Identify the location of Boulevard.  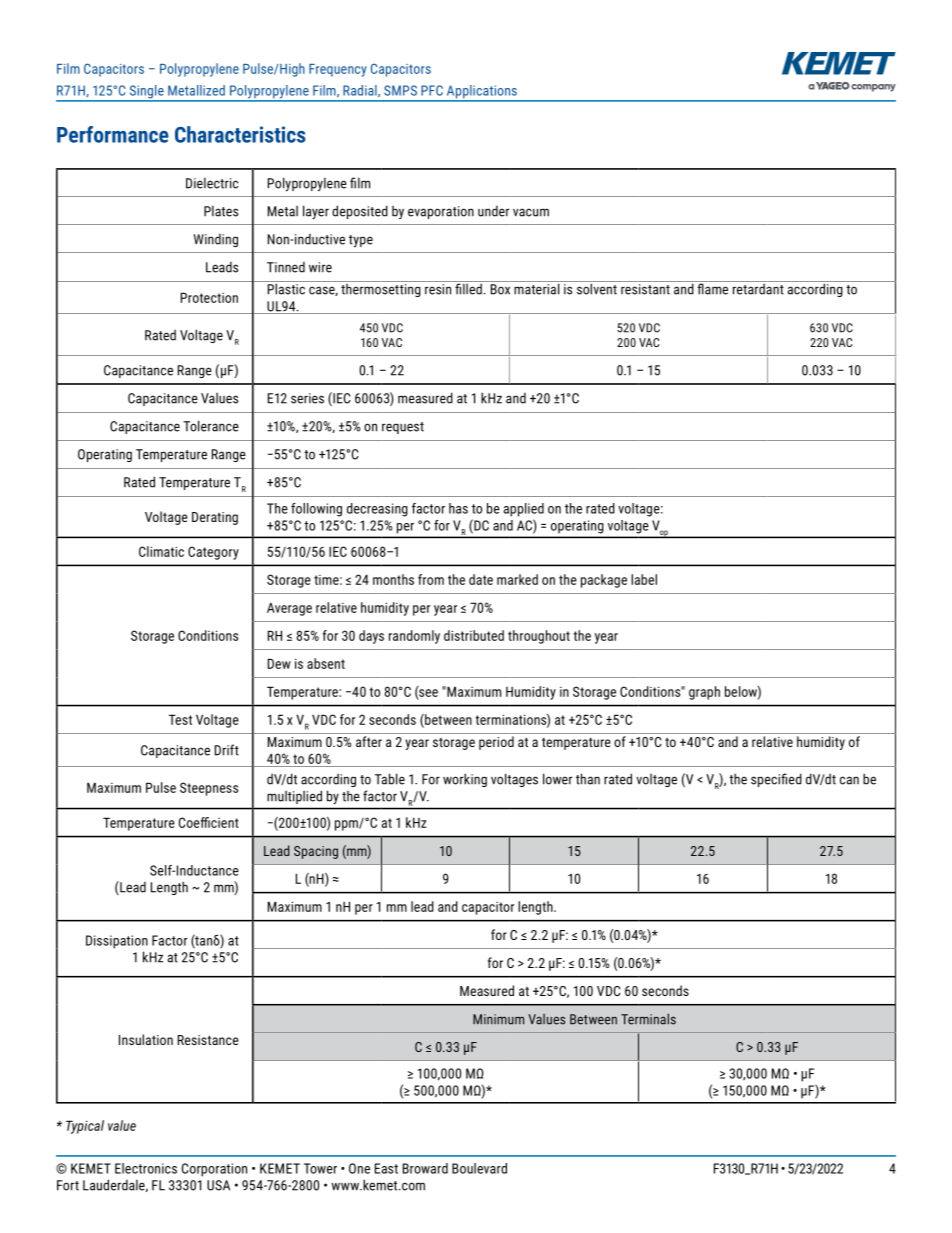
(479, 1168).
